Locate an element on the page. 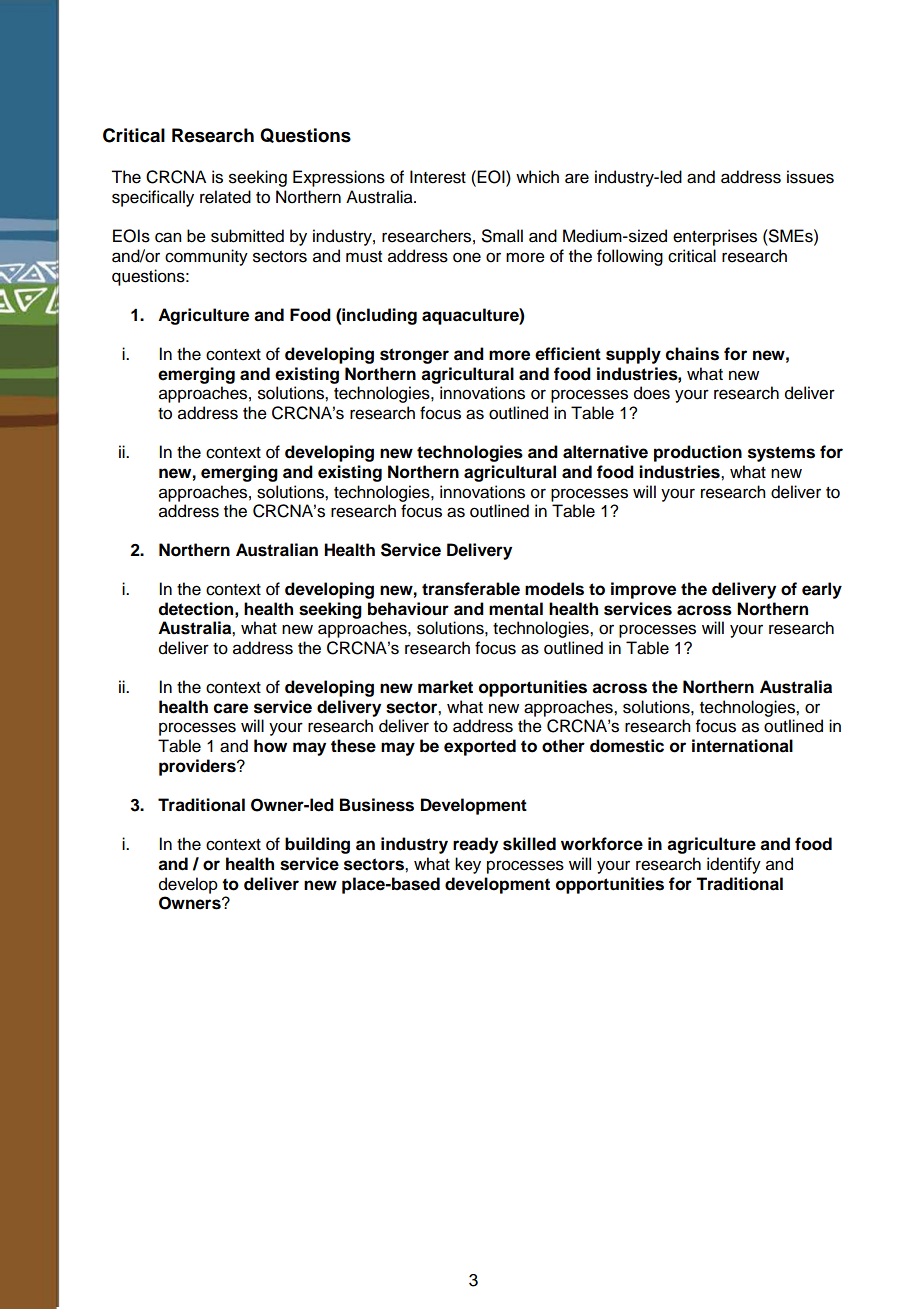  care is located at coordinates (231, 708).
